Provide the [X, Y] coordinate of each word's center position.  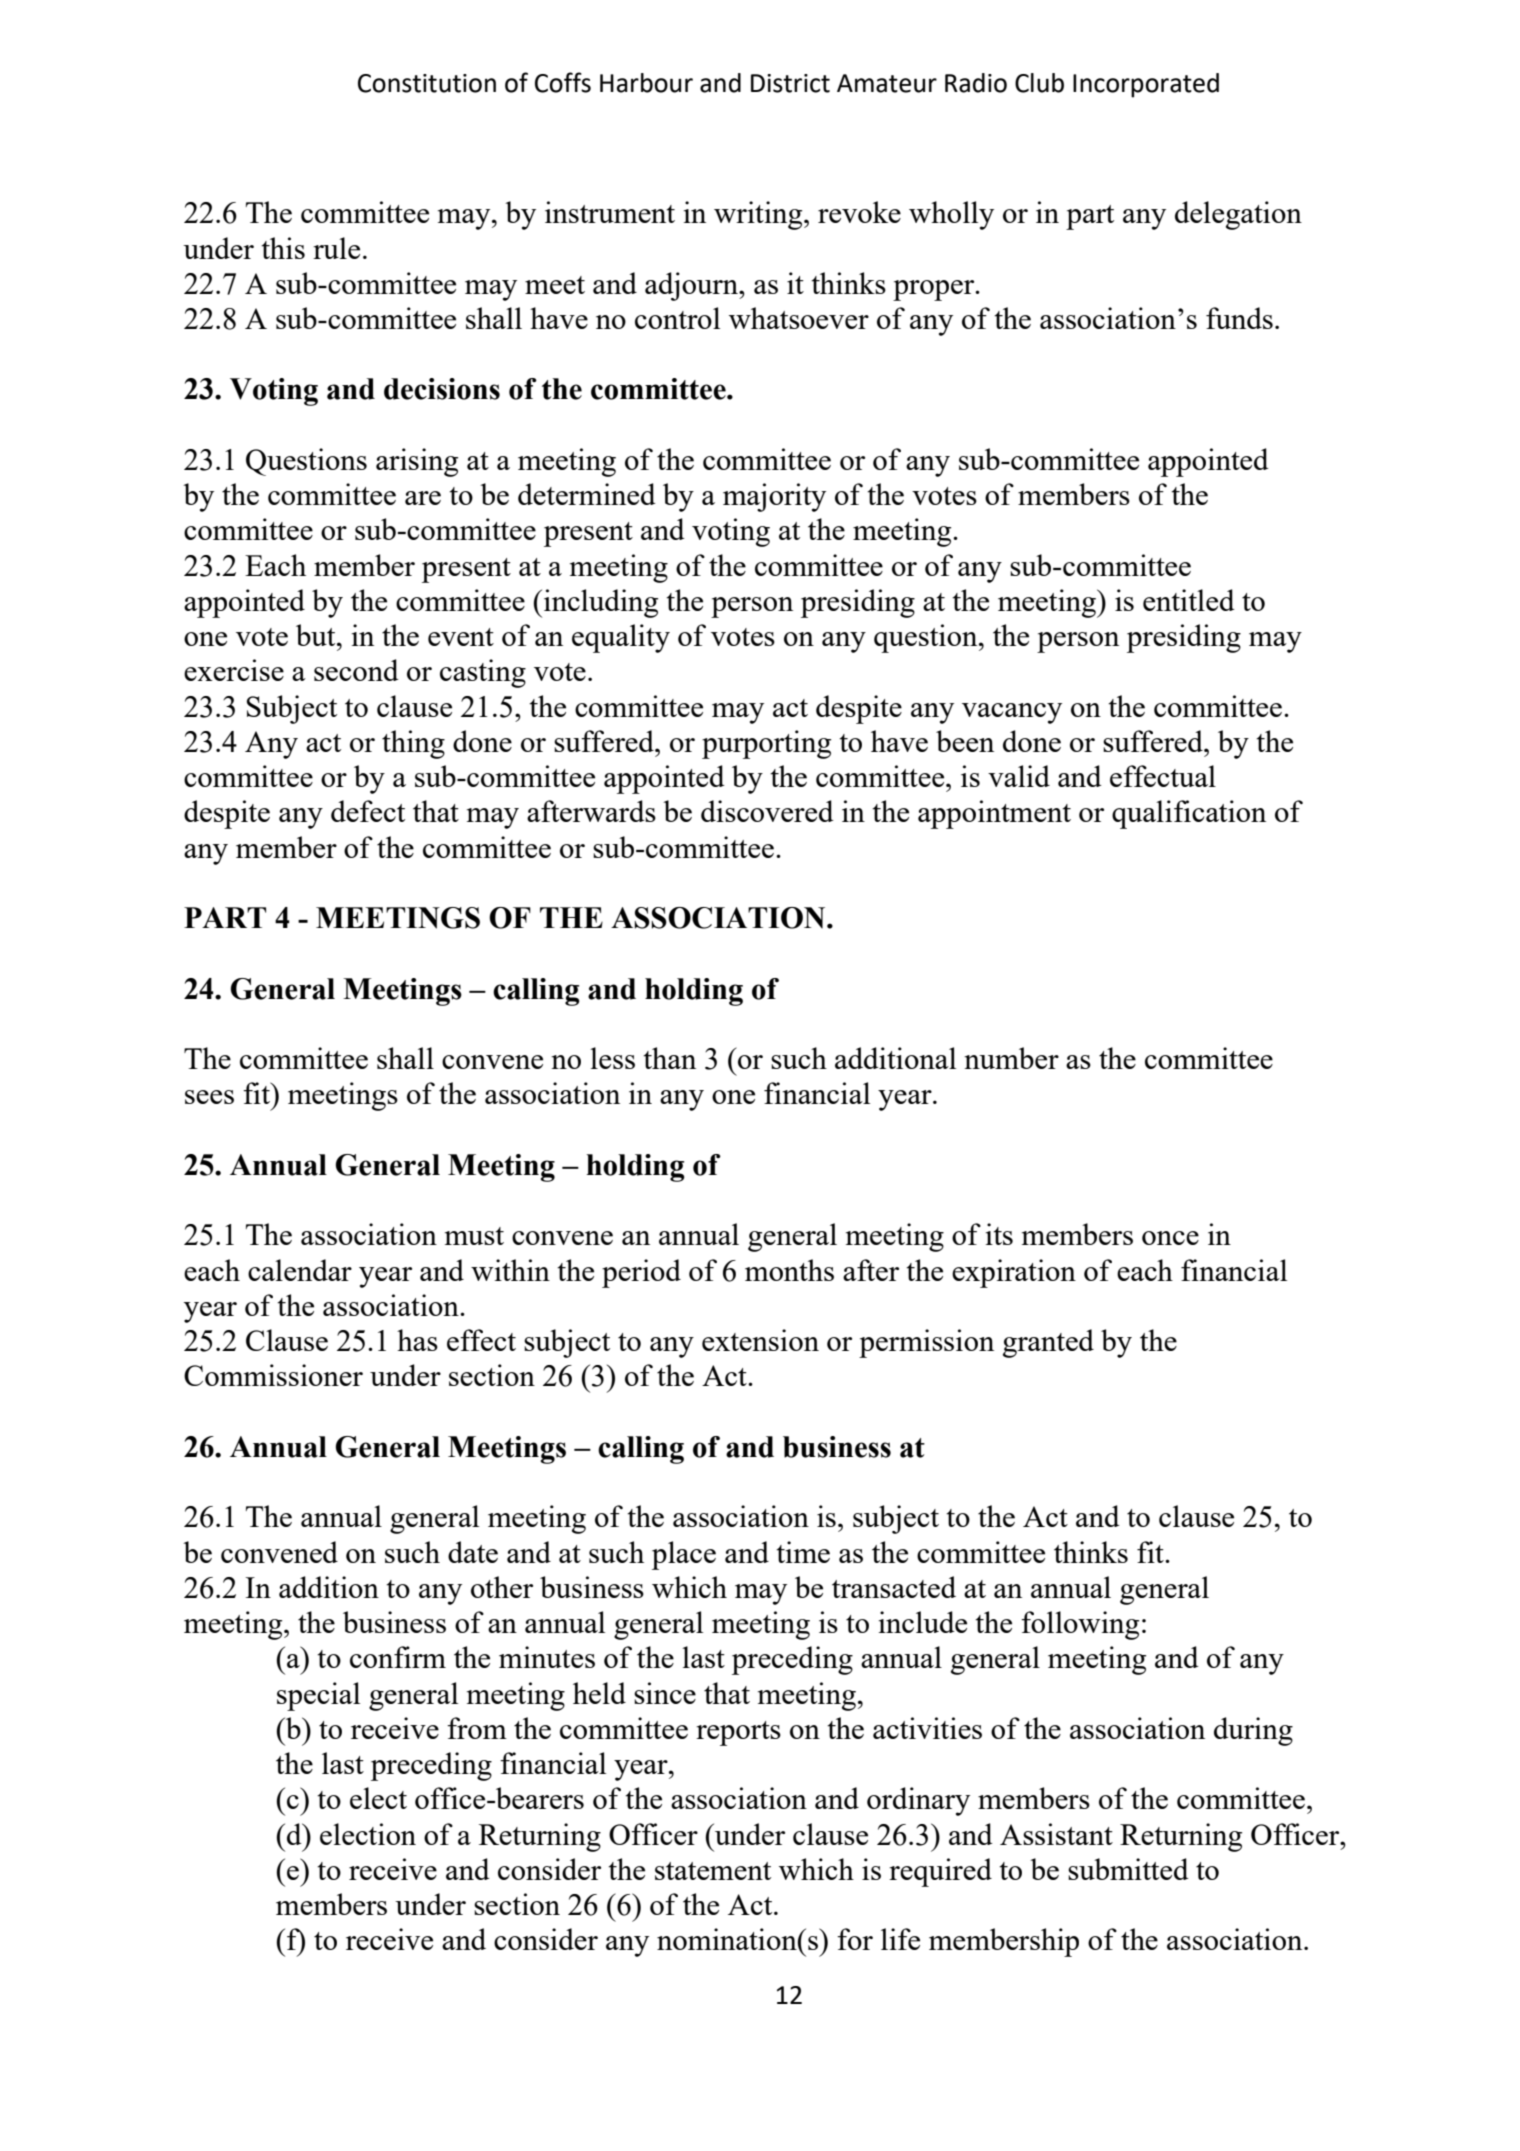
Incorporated [1146, 85]
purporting [766, 744]
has [417, 1340]
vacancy [1012, 713]
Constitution [427, 83]
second [356, 670]
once [1170, 1238]
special [318, 1696]
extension [760, 1340]
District [790, 83]
